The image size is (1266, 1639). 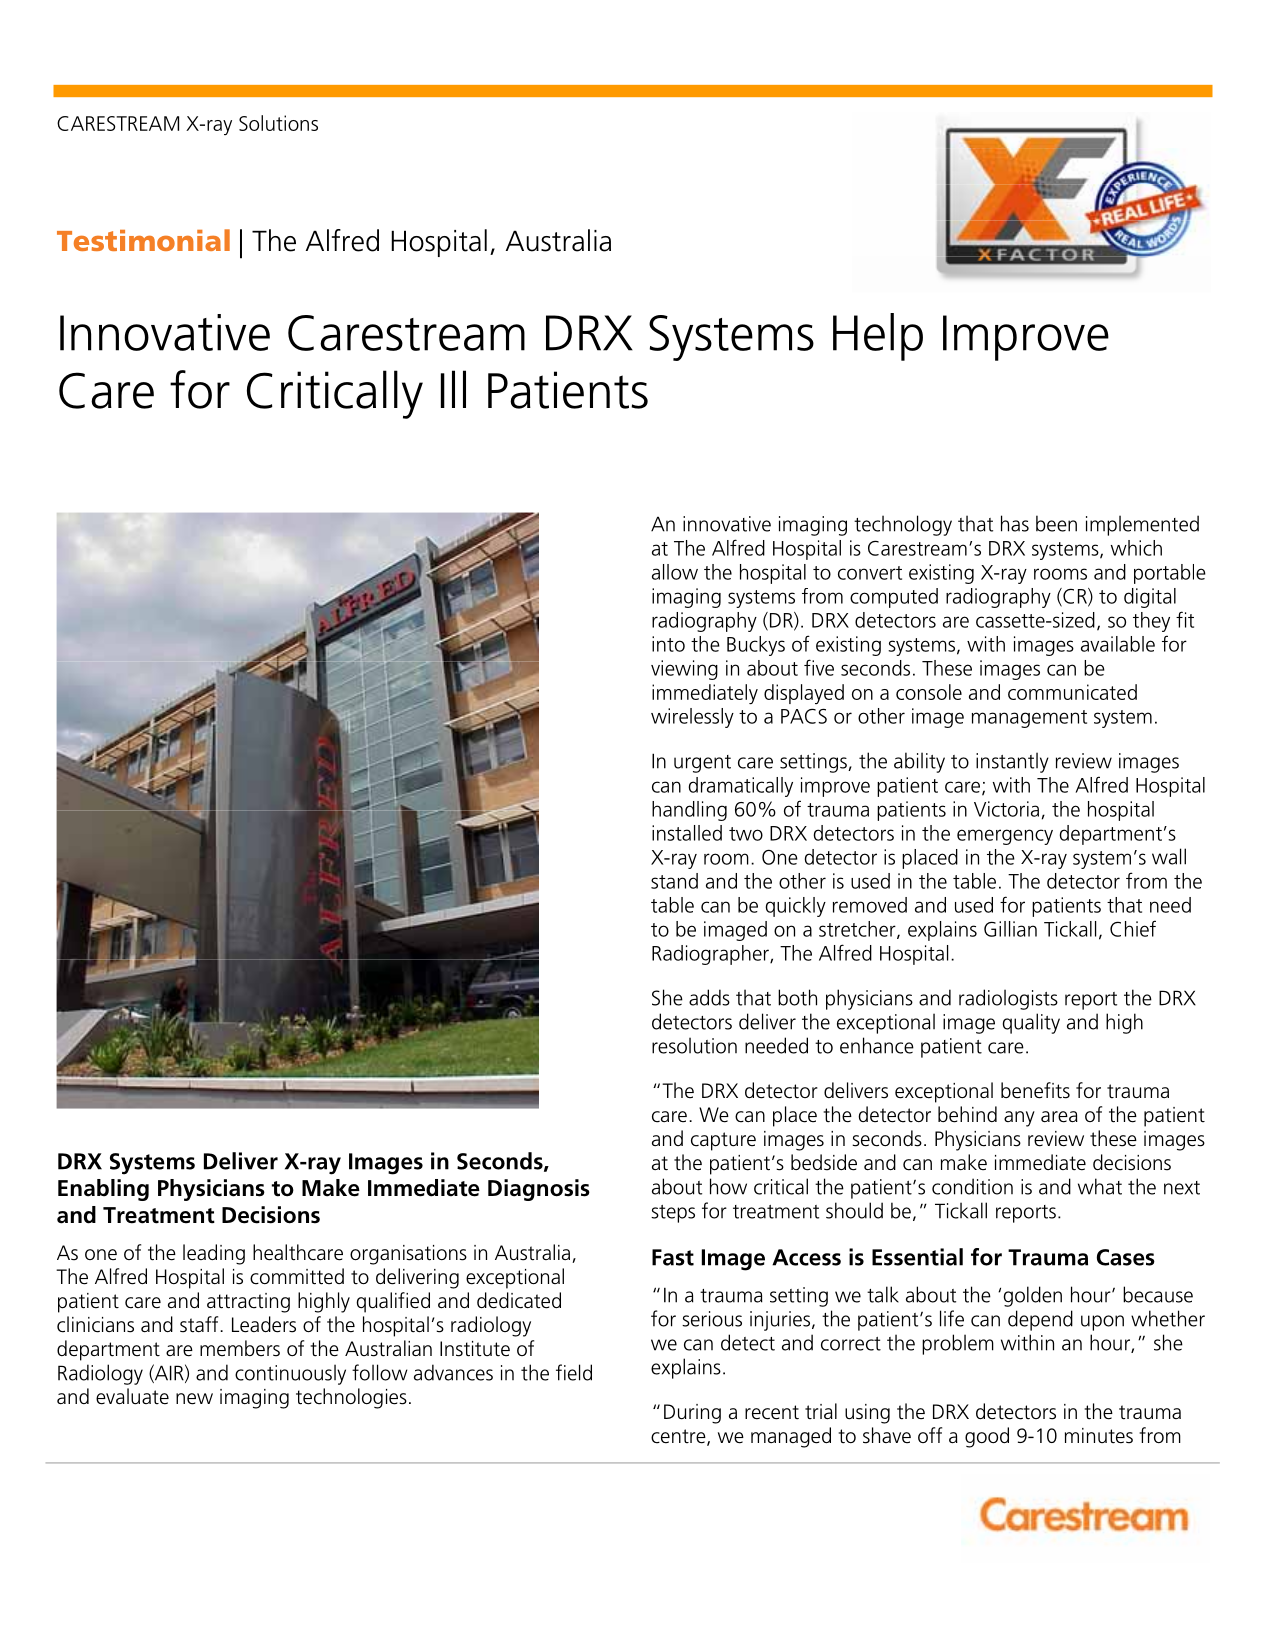 What do you see at coordinates (878, 337) in the page?
I see `Help` at bounding box center [878, 337].
